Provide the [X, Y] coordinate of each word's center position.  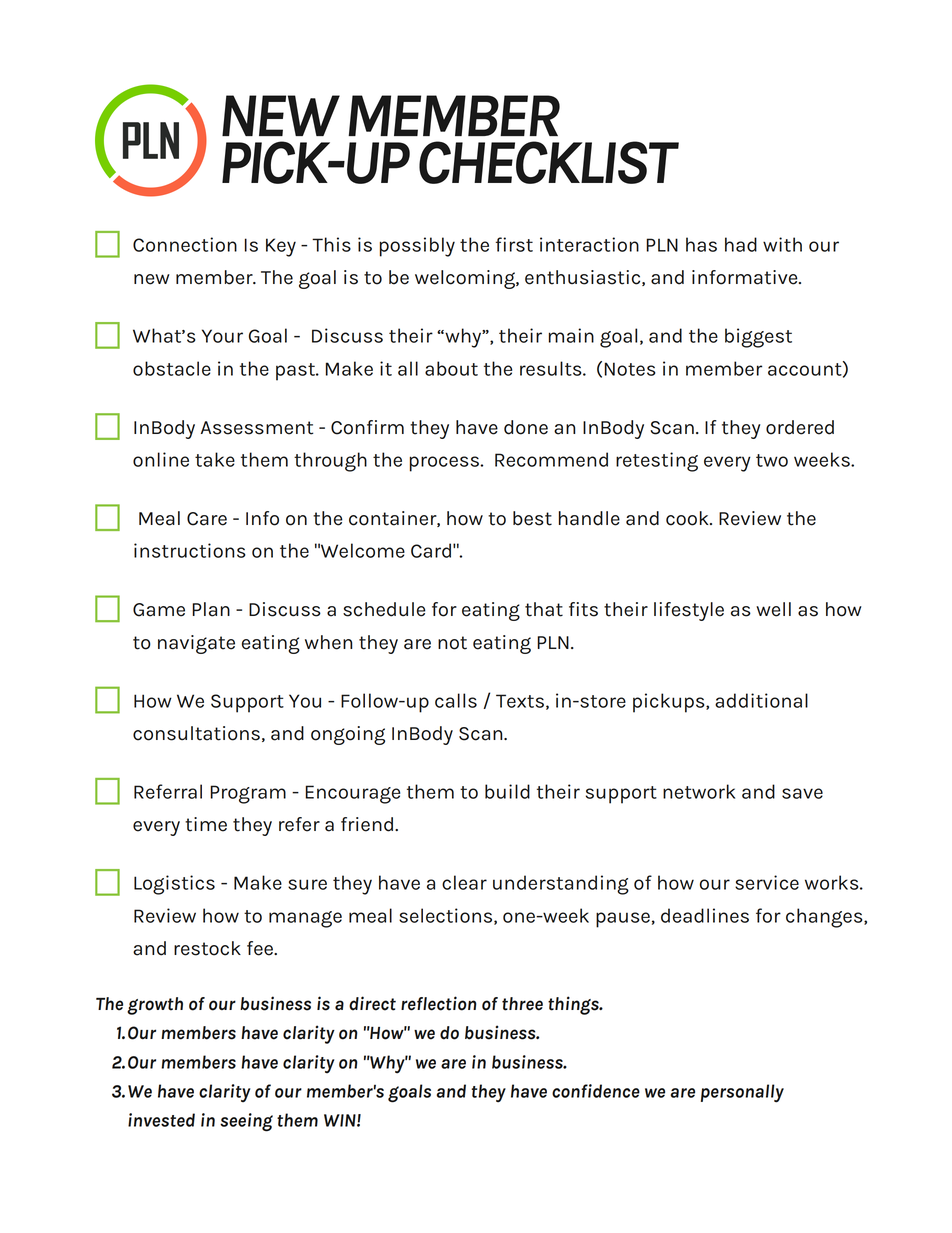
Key [281, 247]
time [206, 824]
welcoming [466, 279]
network [699, 791]
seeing [246, 1122]
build [507, 791]
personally [742, 1093]
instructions [190, 550]
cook [688, 518]
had [741, 244]
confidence [596, 1091]
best [532, 518]
